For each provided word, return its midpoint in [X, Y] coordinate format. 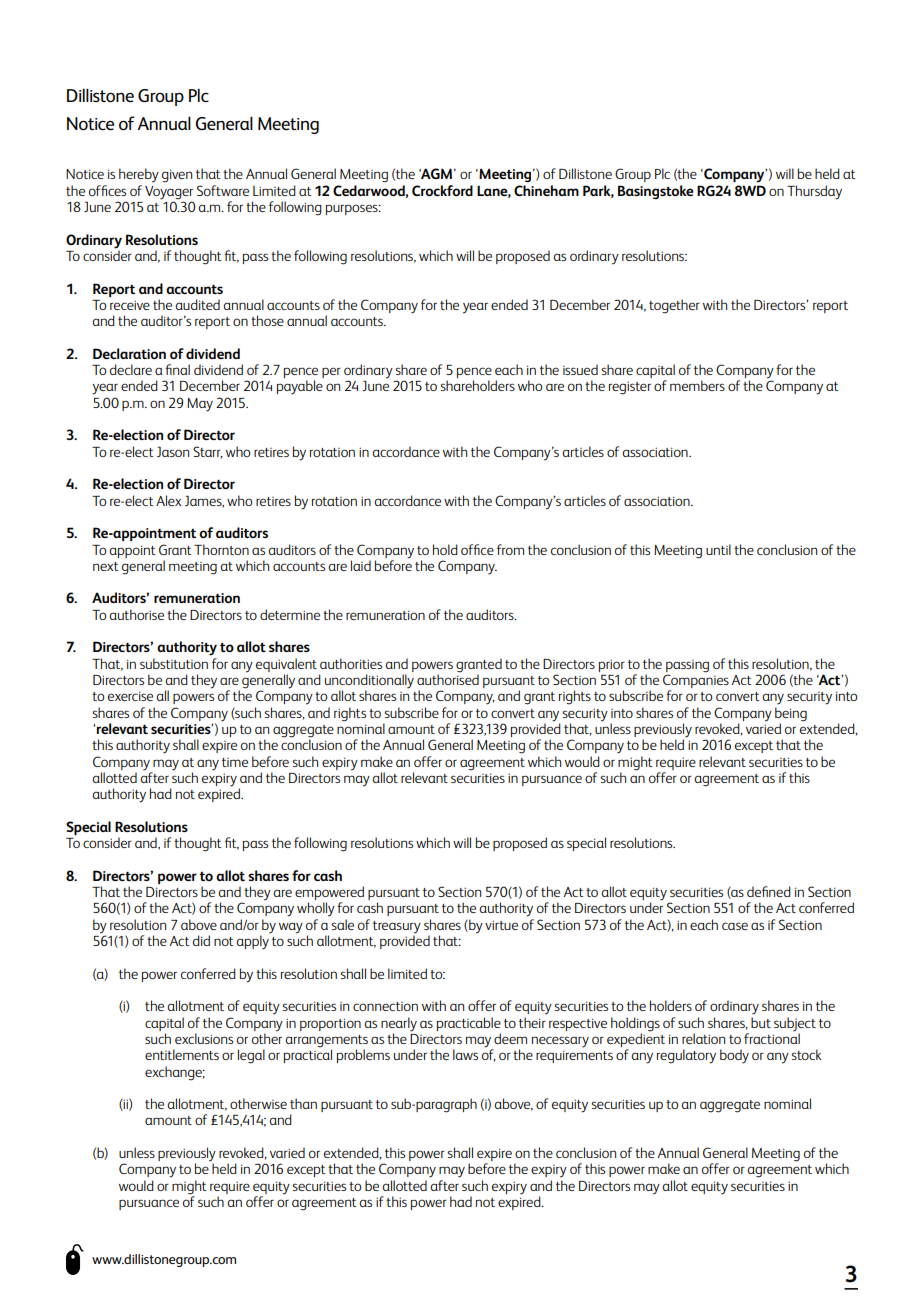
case [735, 926]
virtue [501, 925]
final [177, 369]
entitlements [182, 1054]
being [791, 714]
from [510, 549]
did [201, 940]
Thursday [814, 192]
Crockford [442, 190]
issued [580, 369]
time [235, 762]
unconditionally [369, 682]
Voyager [169, 193]
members [697, 385]
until [718, 549]
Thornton [221, 549]
